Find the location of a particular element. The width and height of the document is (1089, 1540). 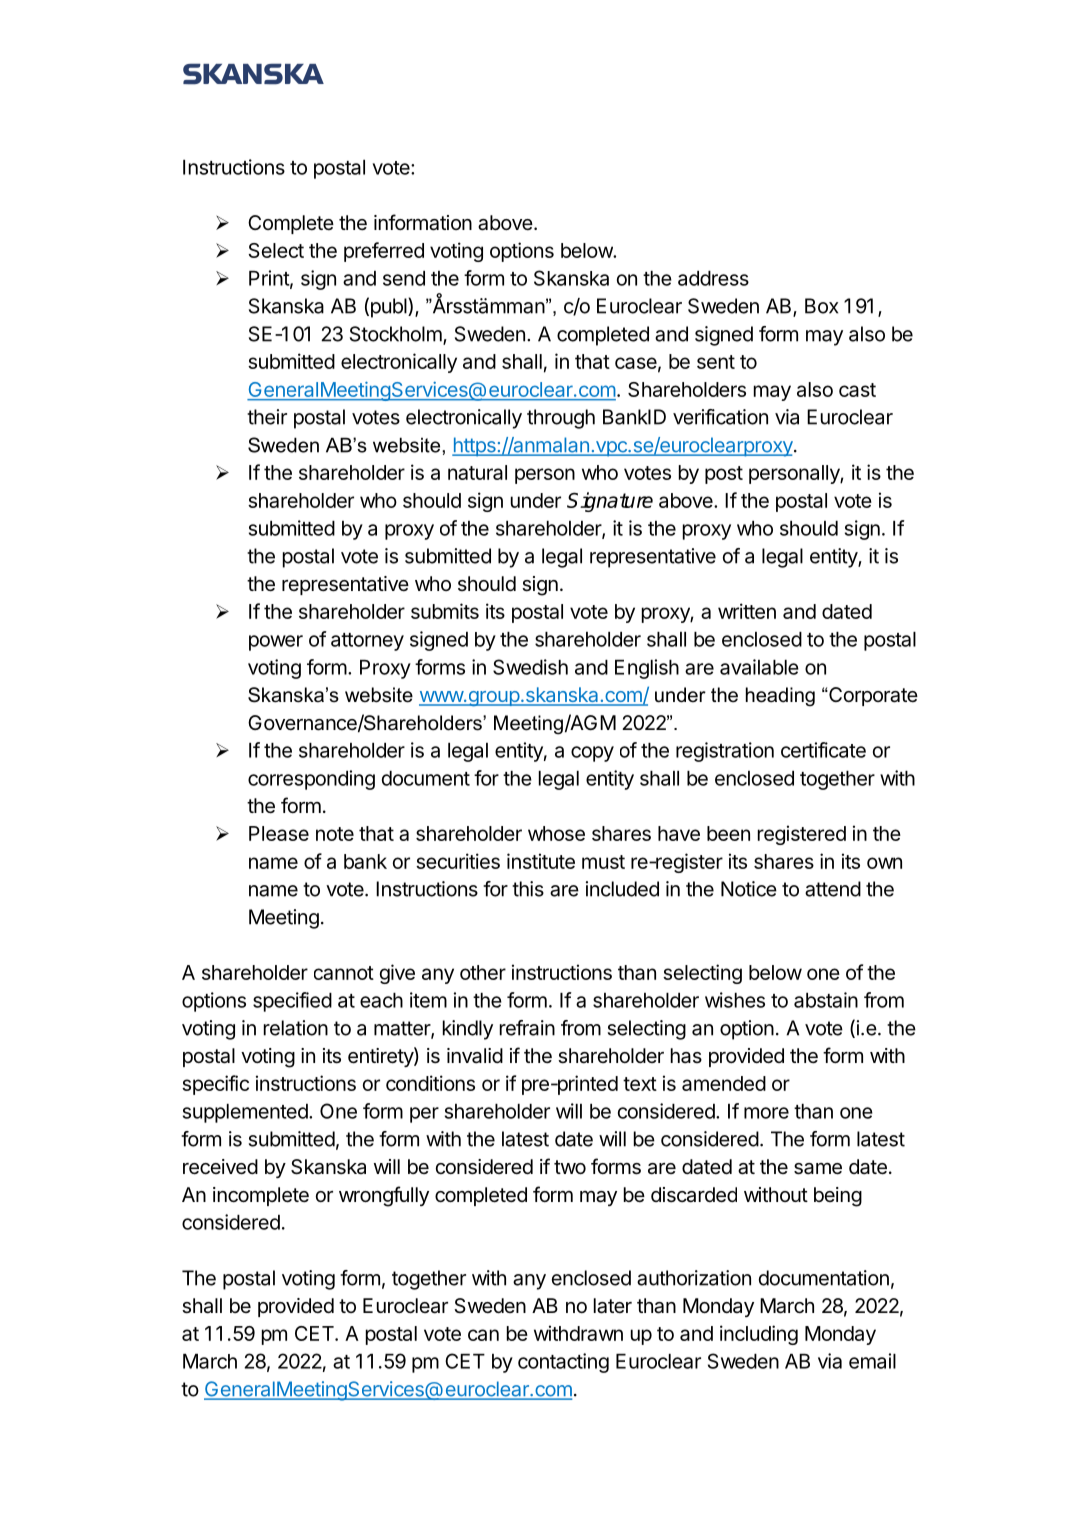

send is located at coordinates (404, 278).
